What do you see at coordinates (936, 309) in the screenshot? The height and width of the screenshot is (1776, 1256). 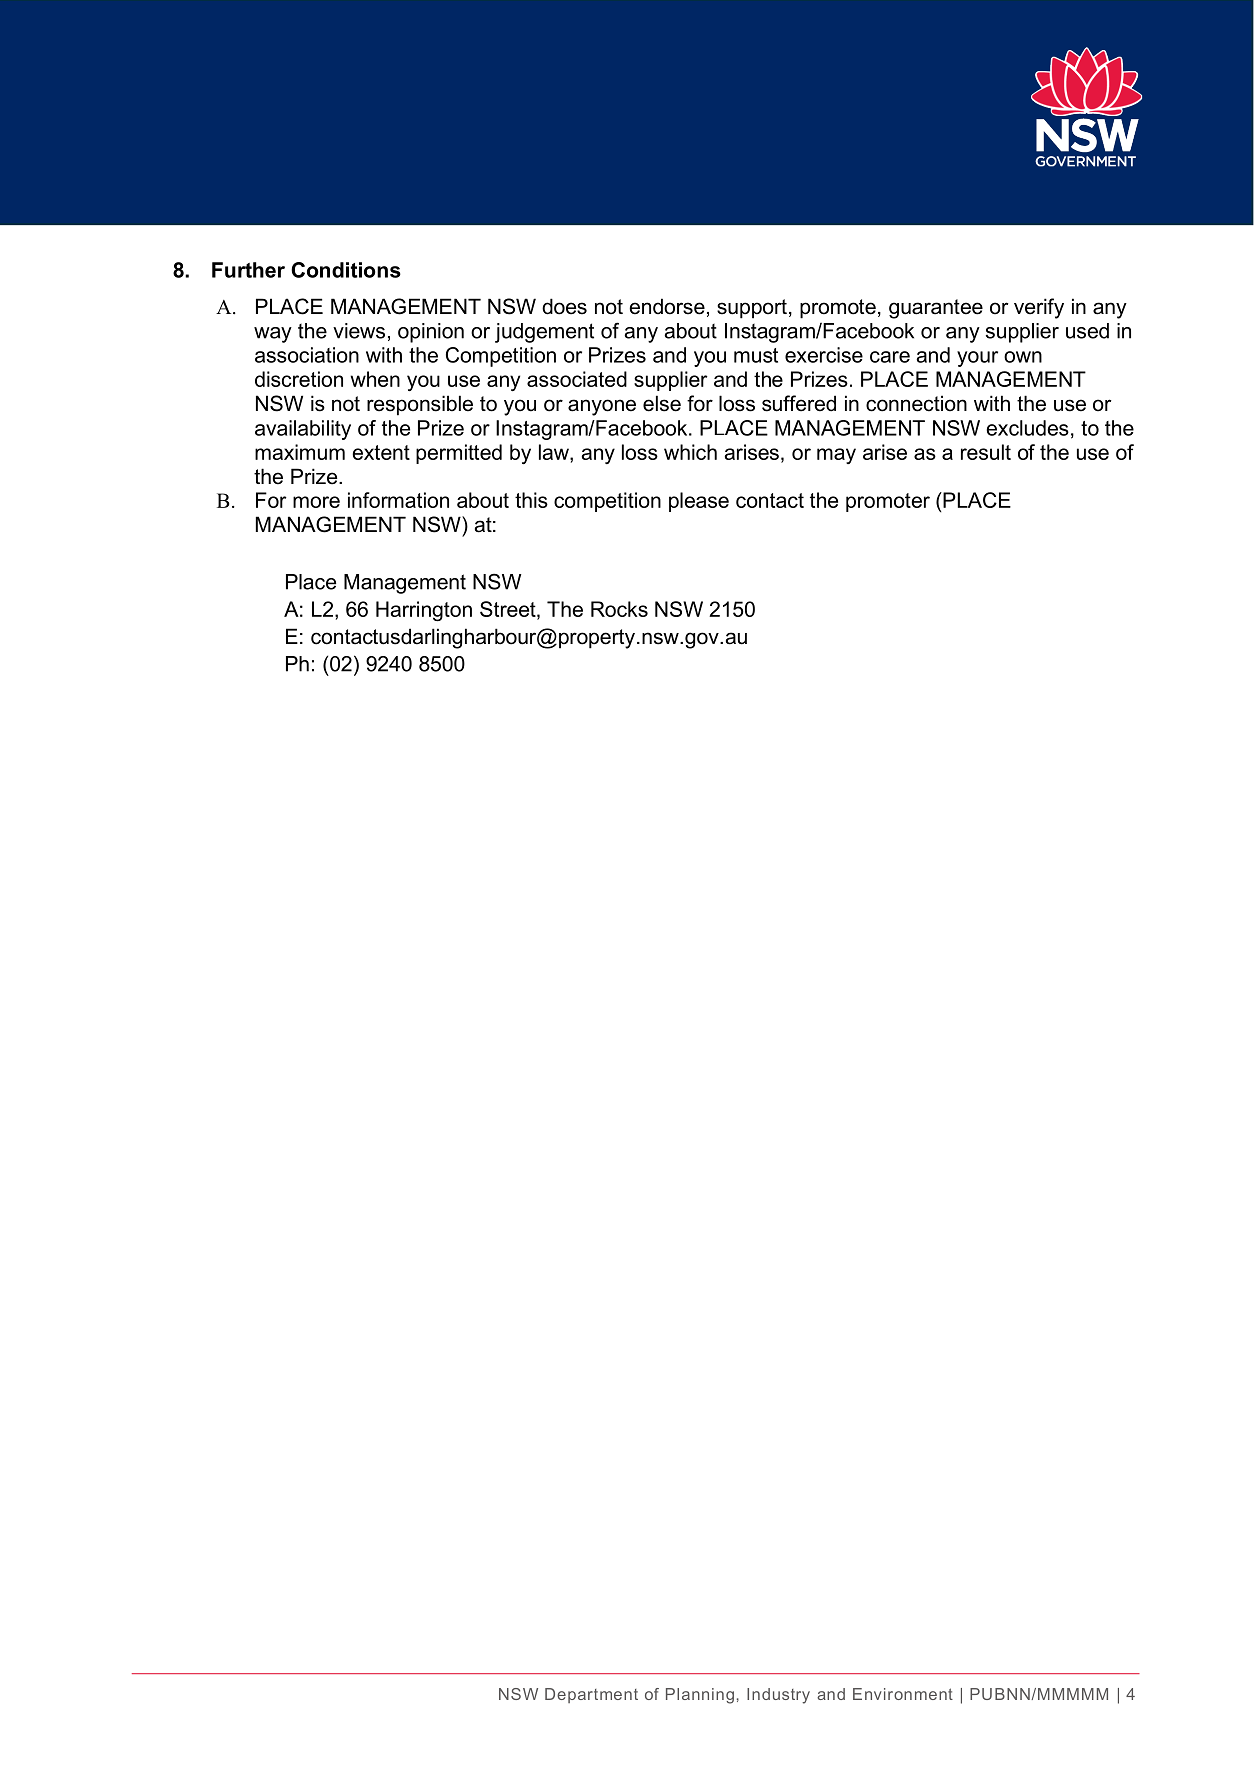 I see `guarantee` at bounding box center [936, 309].
